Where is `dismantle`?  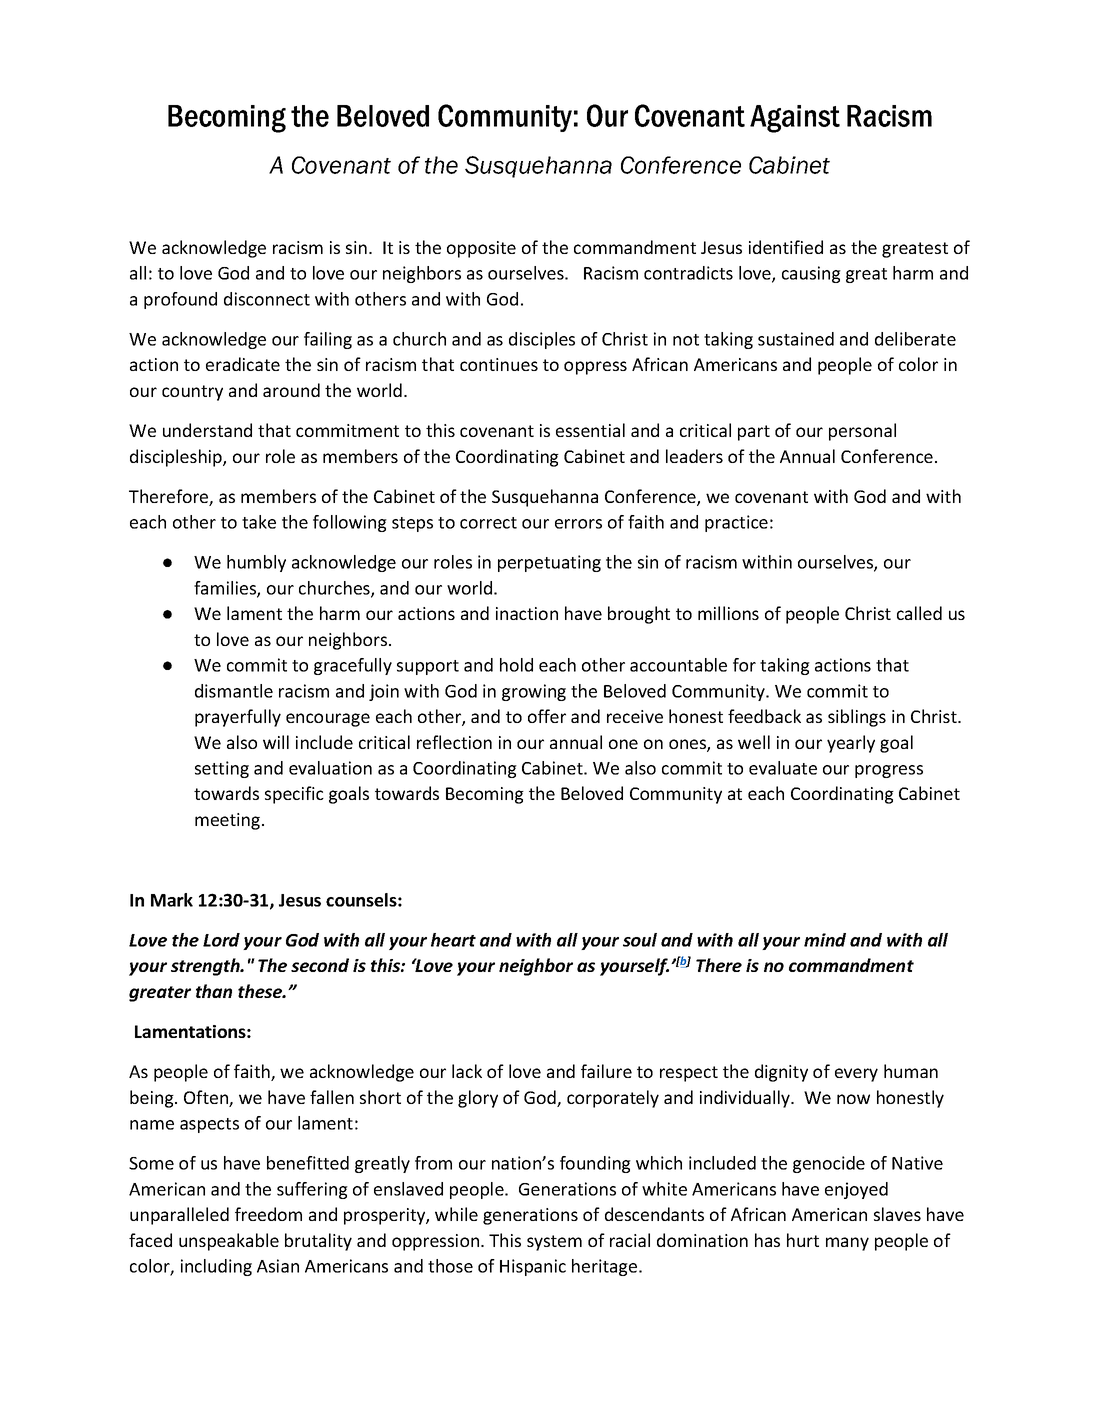
dismantle is located at coordinates (234, 691).
